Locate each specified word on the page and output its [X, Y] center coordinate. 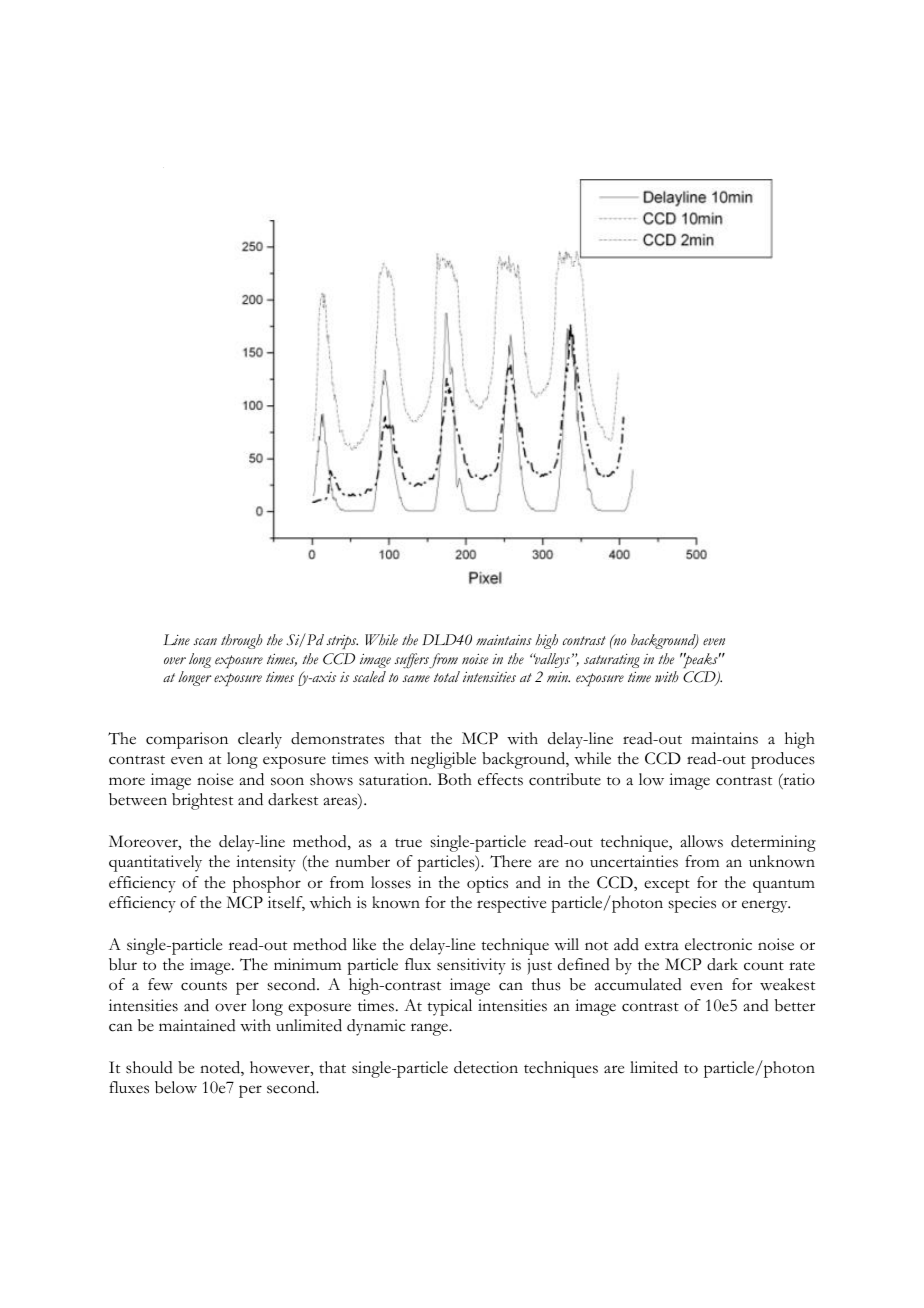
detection [486, 1067]
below [176, 1087]
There [510, 861]
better [795, 1005]
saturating [612, 661]
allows [701, 841]
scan [205, 641]
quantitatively [155, 863]
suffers [412, 661]
